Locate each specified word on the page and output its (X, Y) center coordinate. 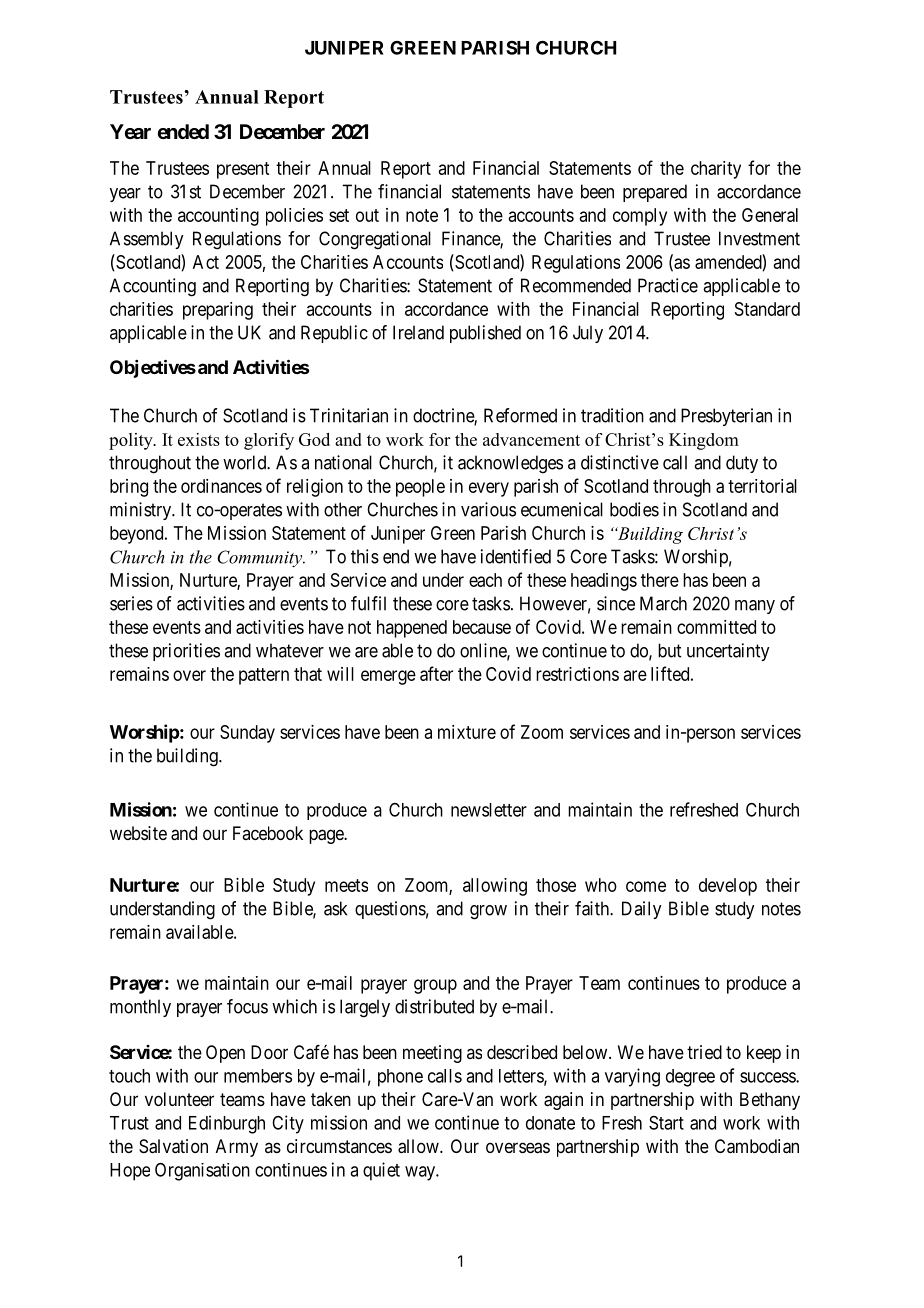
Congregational (375, 240)
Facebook (268, 833)
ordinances (221, 486)
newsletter (489, 810)
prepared (655, 193)
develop (728, 887)
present (243, 170)
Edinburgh (227, 1124)
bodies (634, 509)
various (488, 509)
